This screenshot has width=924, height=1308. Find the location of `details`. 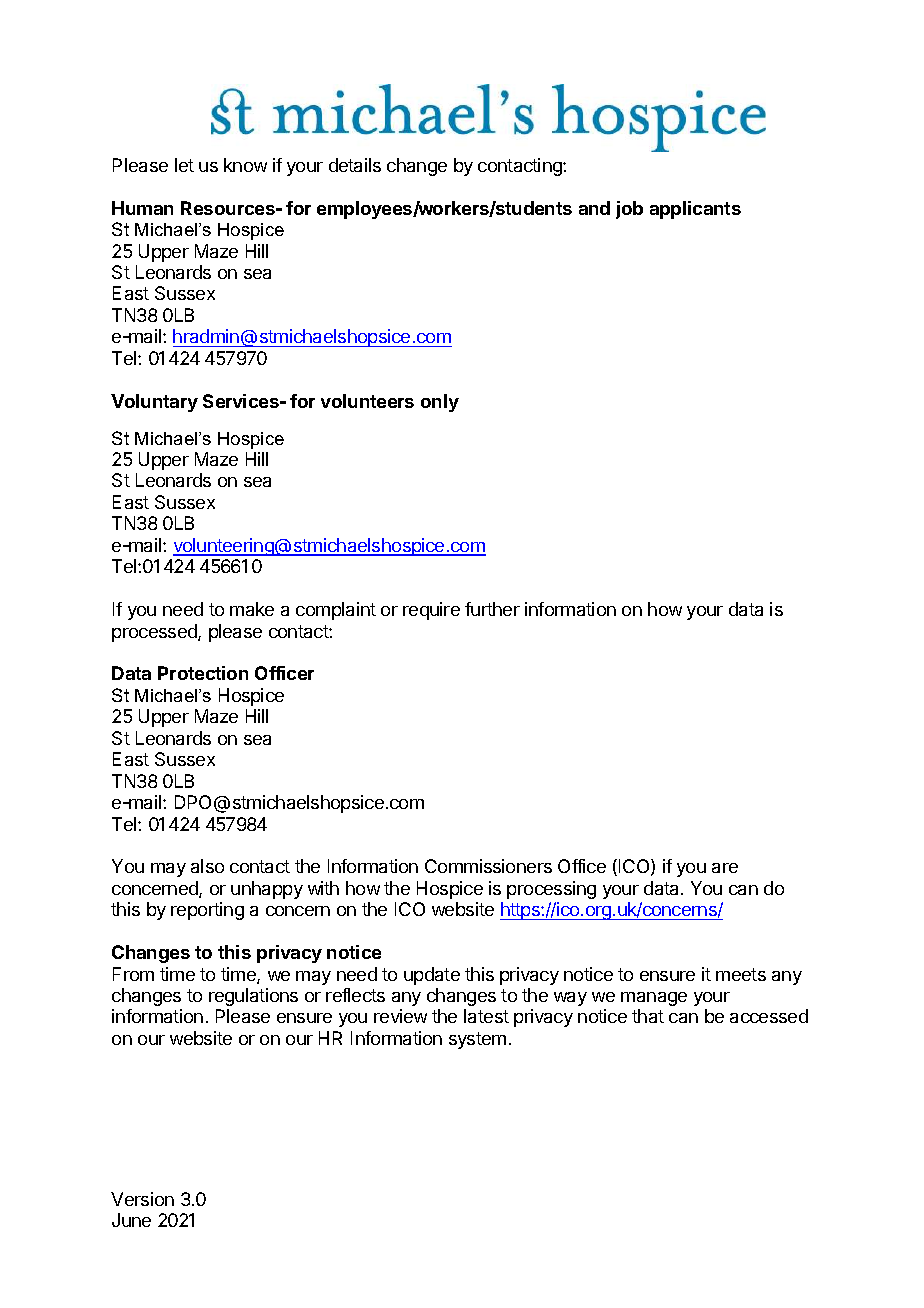

details is located at coordinates (355, 165).
